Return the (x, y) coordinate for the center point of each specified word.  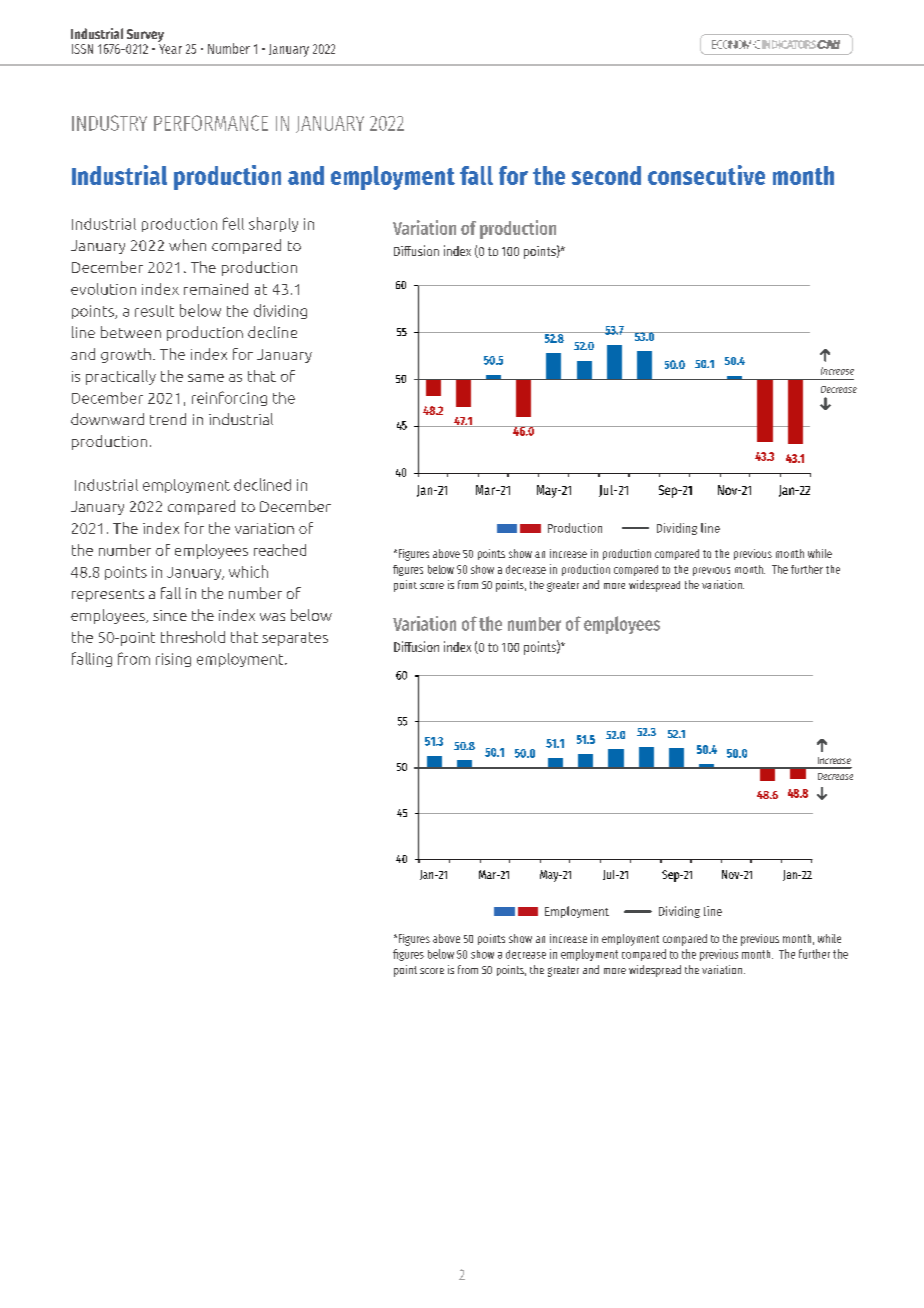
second (606, 175)
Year (170, 49)
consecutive (706, 175)
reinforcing (229, 398)
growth (126, 355)
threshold (193, 637)
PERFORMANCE (211, 123)
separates (295, 639)
